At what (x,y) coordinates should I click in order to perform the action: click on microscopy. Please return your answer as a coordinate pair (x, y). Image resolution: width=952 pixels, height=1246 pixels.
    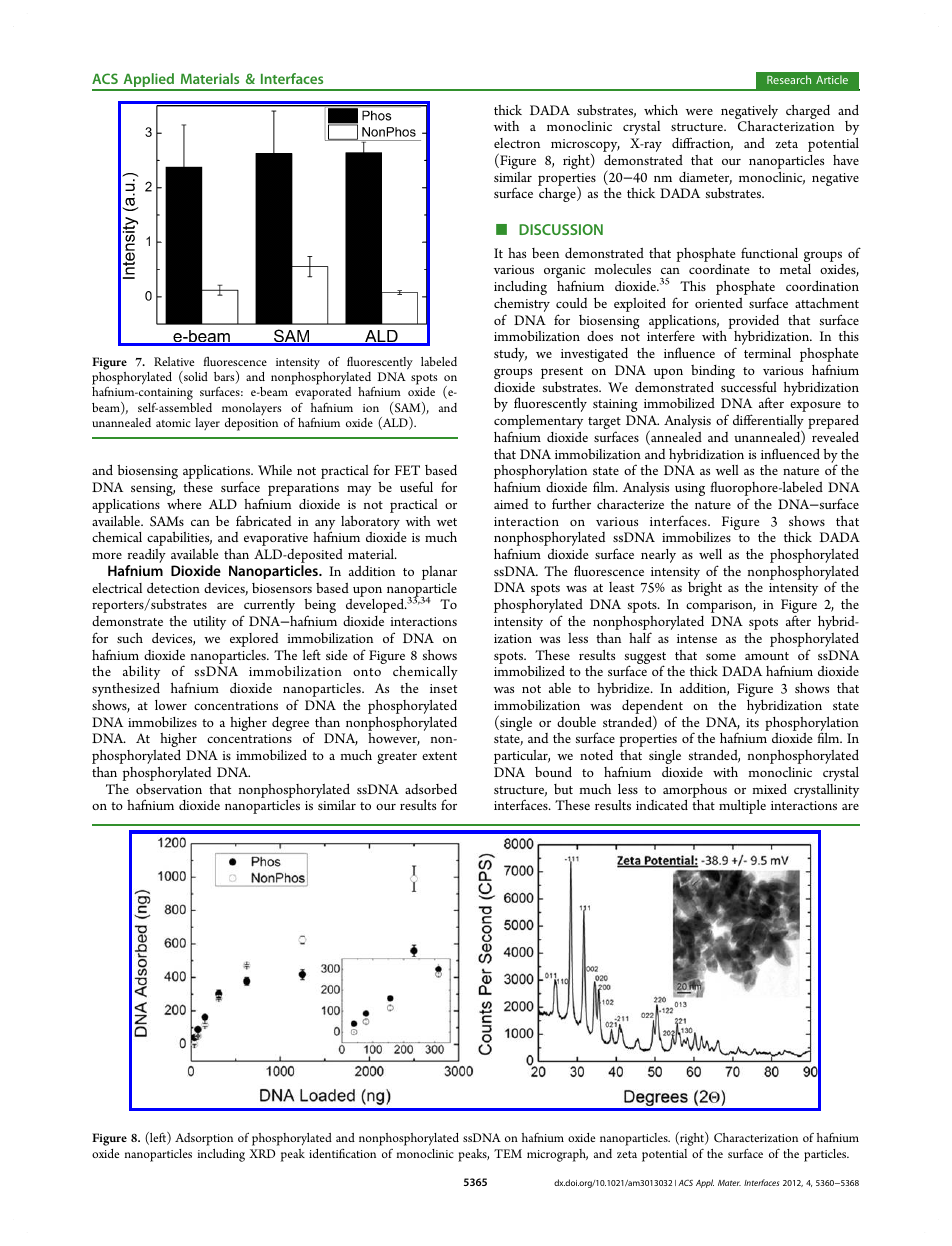
    Looking at the image, I should click on (585, 147).
